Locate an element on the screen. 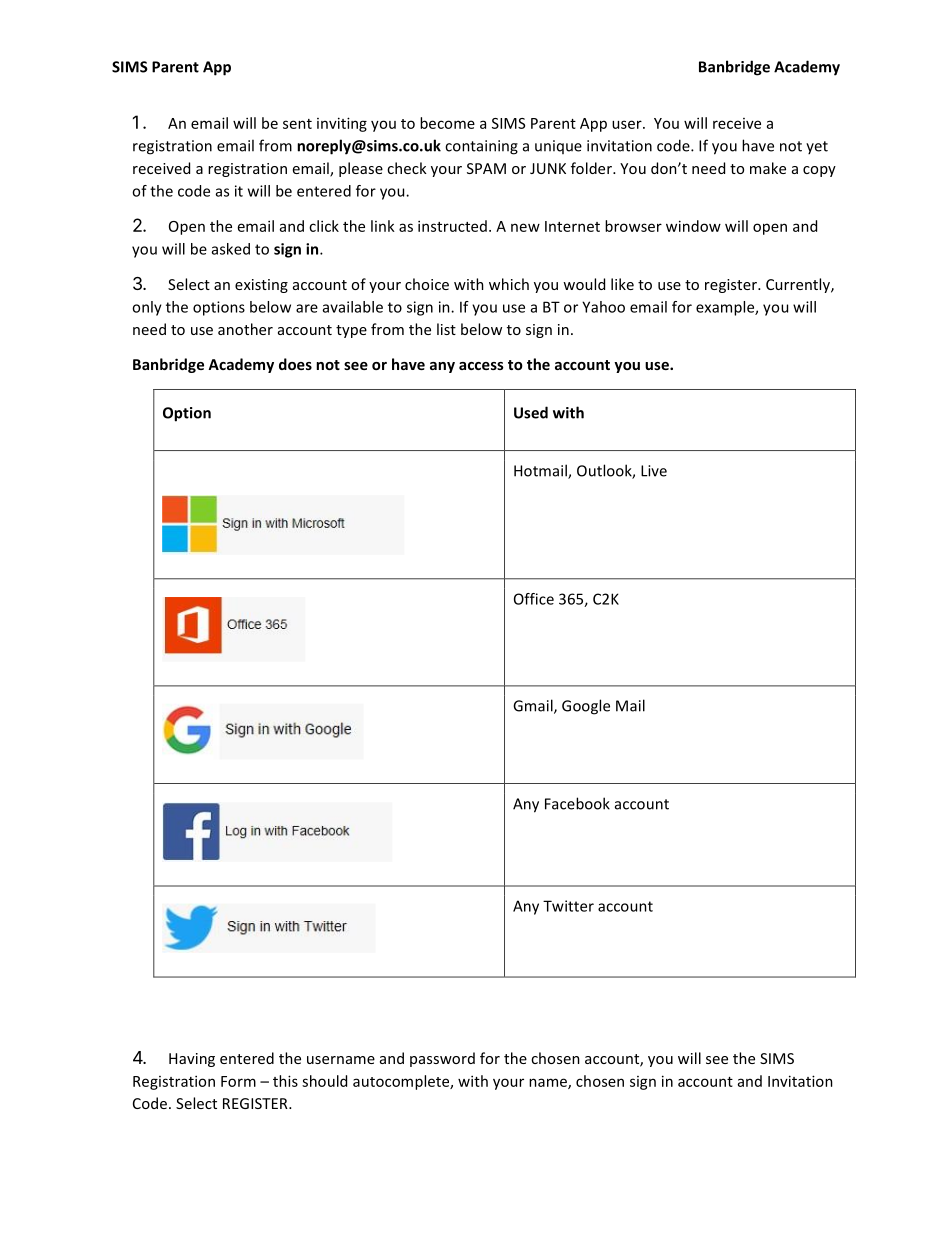 The width and height of the screenshot is (952, 1233). make is located at coordinates (768, 168).
